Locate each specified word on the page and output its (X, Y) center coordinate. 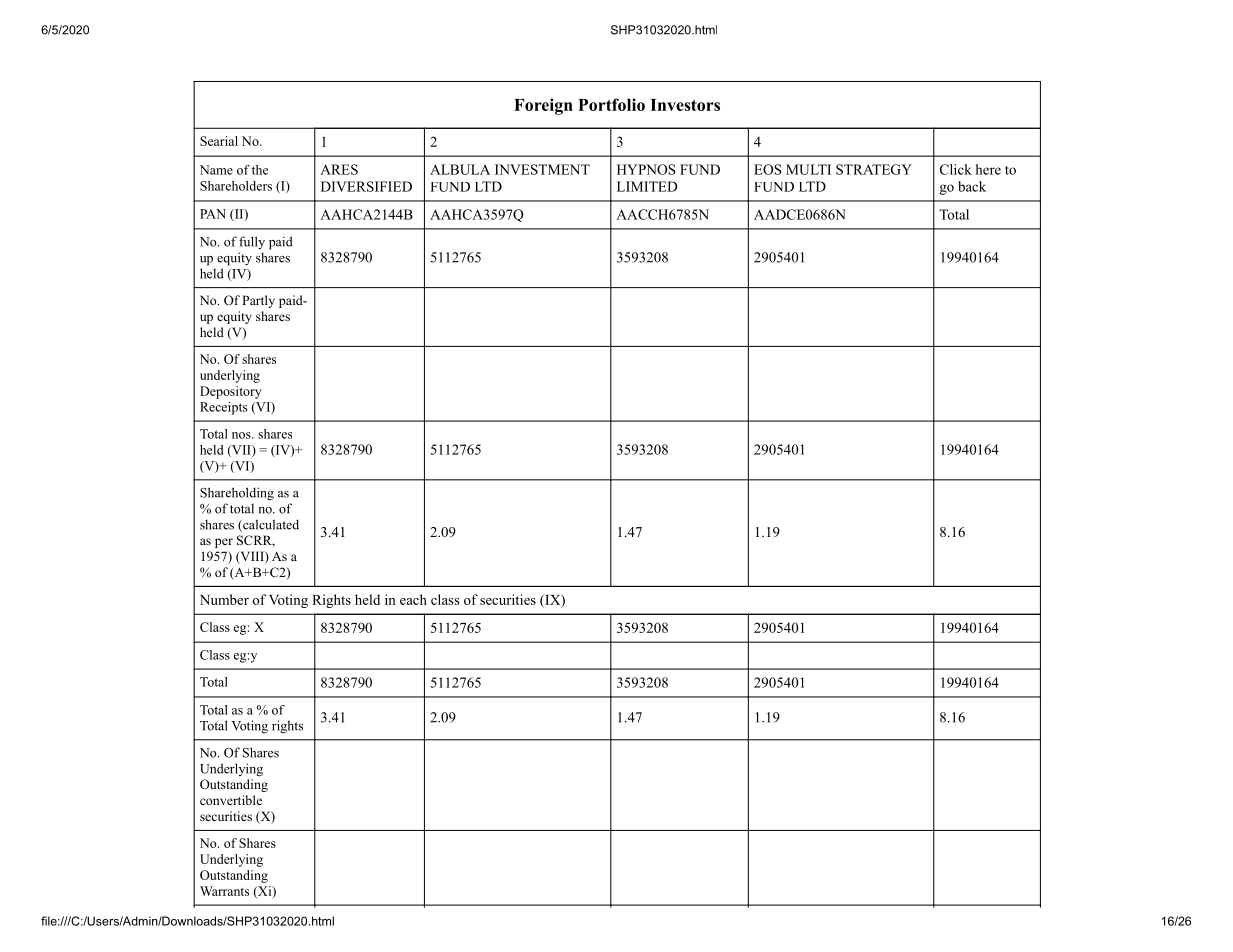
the (260, 170)
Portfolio (611, 104)
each (413, 599)
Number (224, 599)
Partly (258, 301)
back (972, 186)
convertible (231, 800)
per (224, 543)
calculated (270, 525)
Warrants (224, 891)
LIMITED (647, 186)
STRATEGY (874, 169)
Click (956, 169)
